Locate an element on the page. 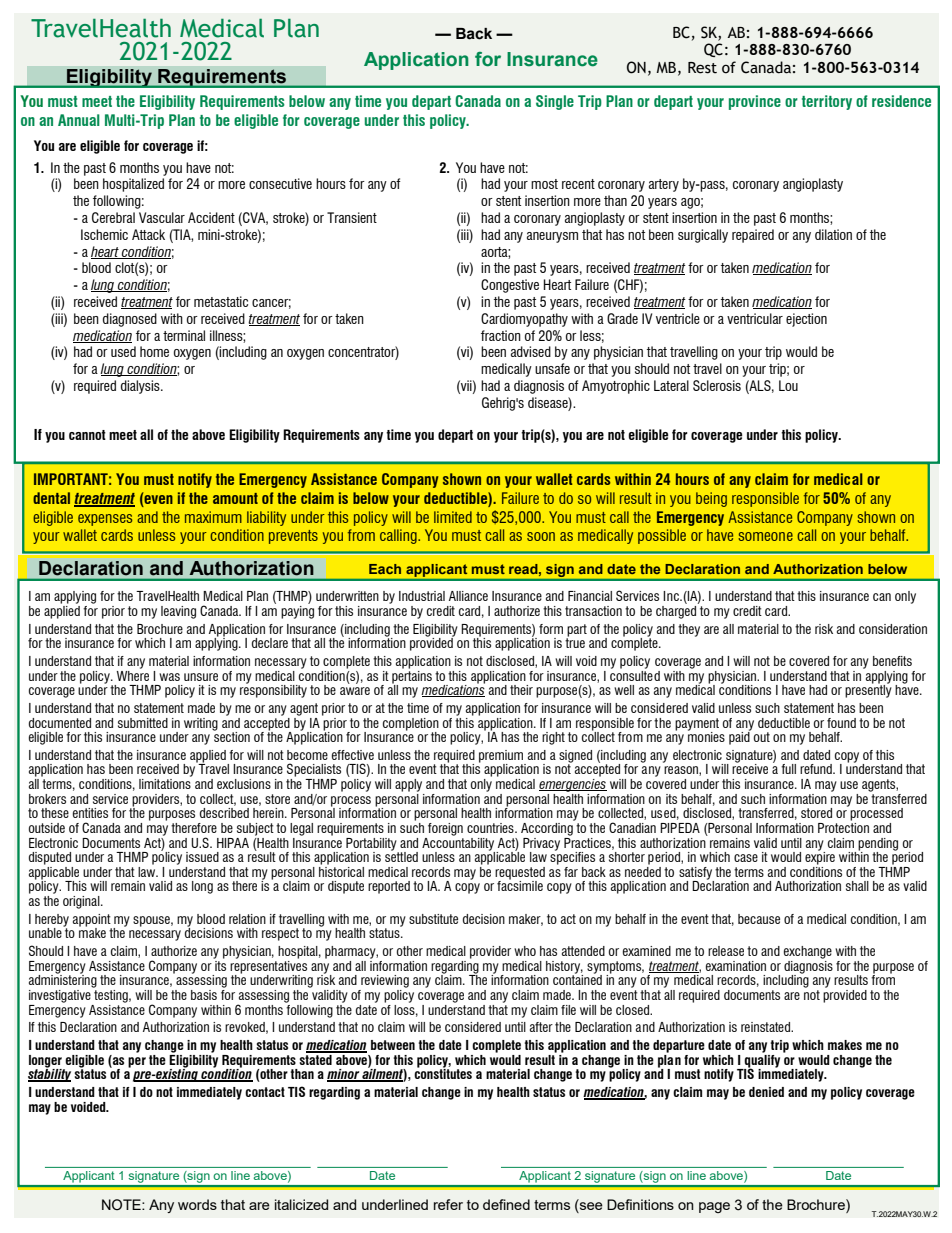  Single is located at coordinates (555, 102).
